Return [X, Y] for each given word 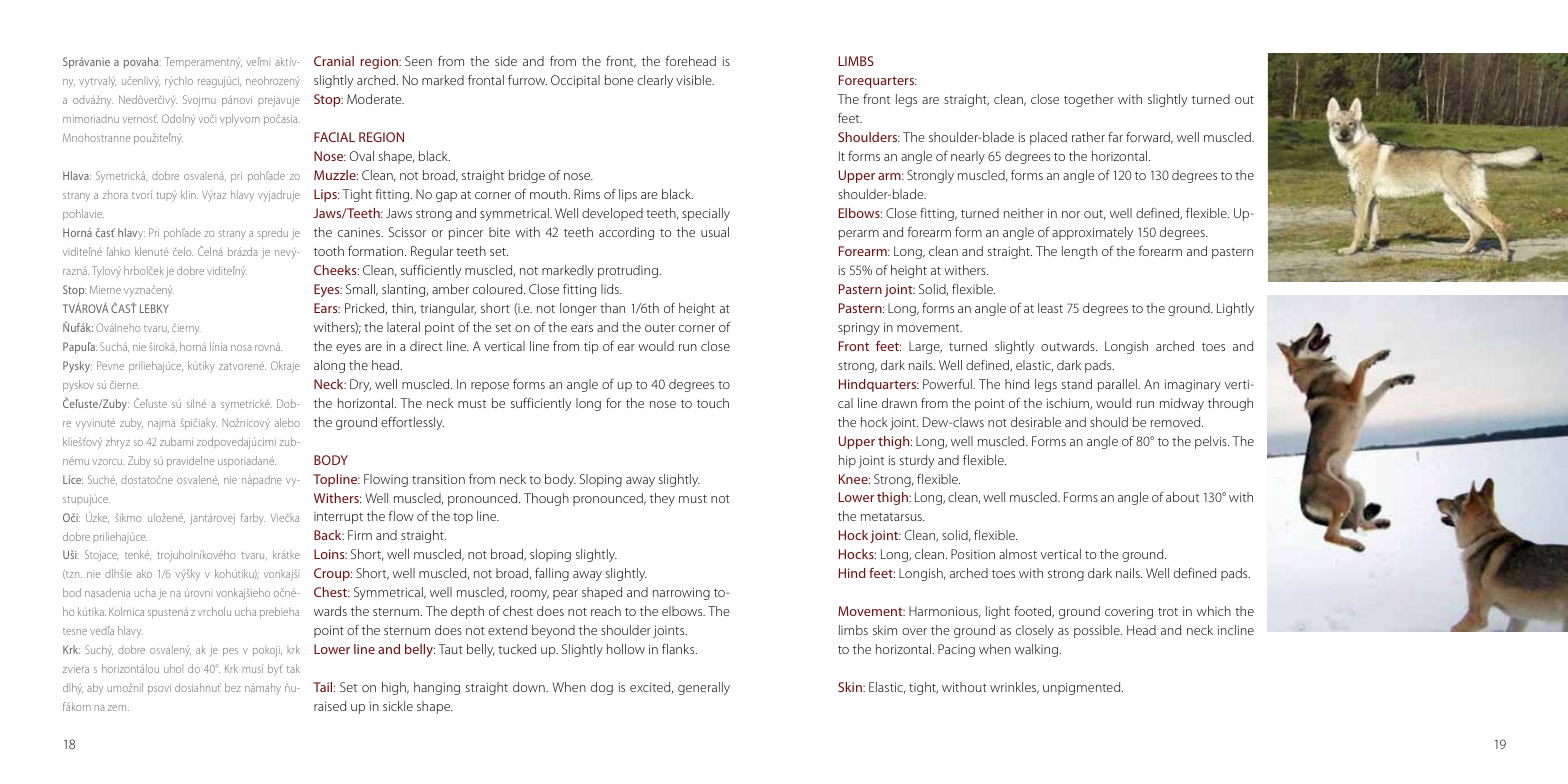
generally [704, 688]
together [1089, 100]
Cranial [334, 61]
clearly [655, 81]
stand [1077, 384]
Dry [360, 385]
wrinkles [1014, 688]
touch [713, 403]
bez [233, 687]
